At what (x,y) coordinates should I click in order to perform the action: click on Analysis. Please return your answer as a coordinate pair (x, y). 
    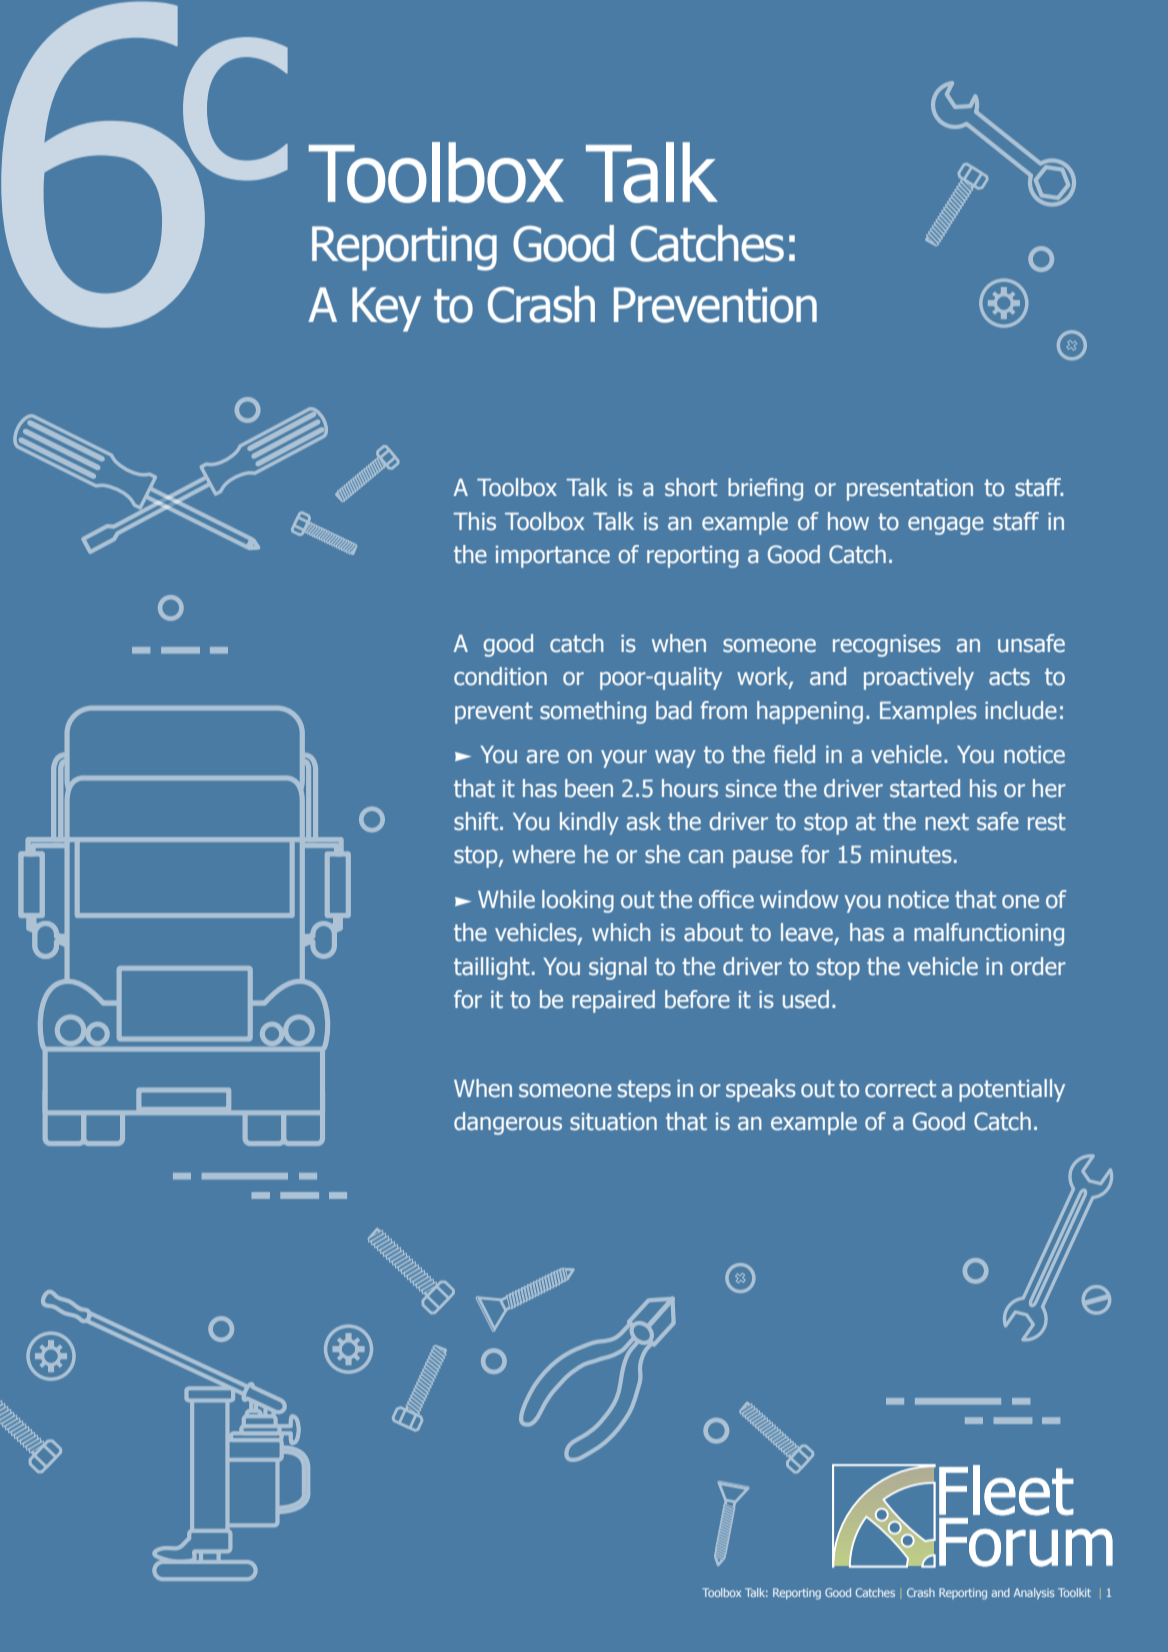
    Looking at the image, I should click on (1034, 1593).
